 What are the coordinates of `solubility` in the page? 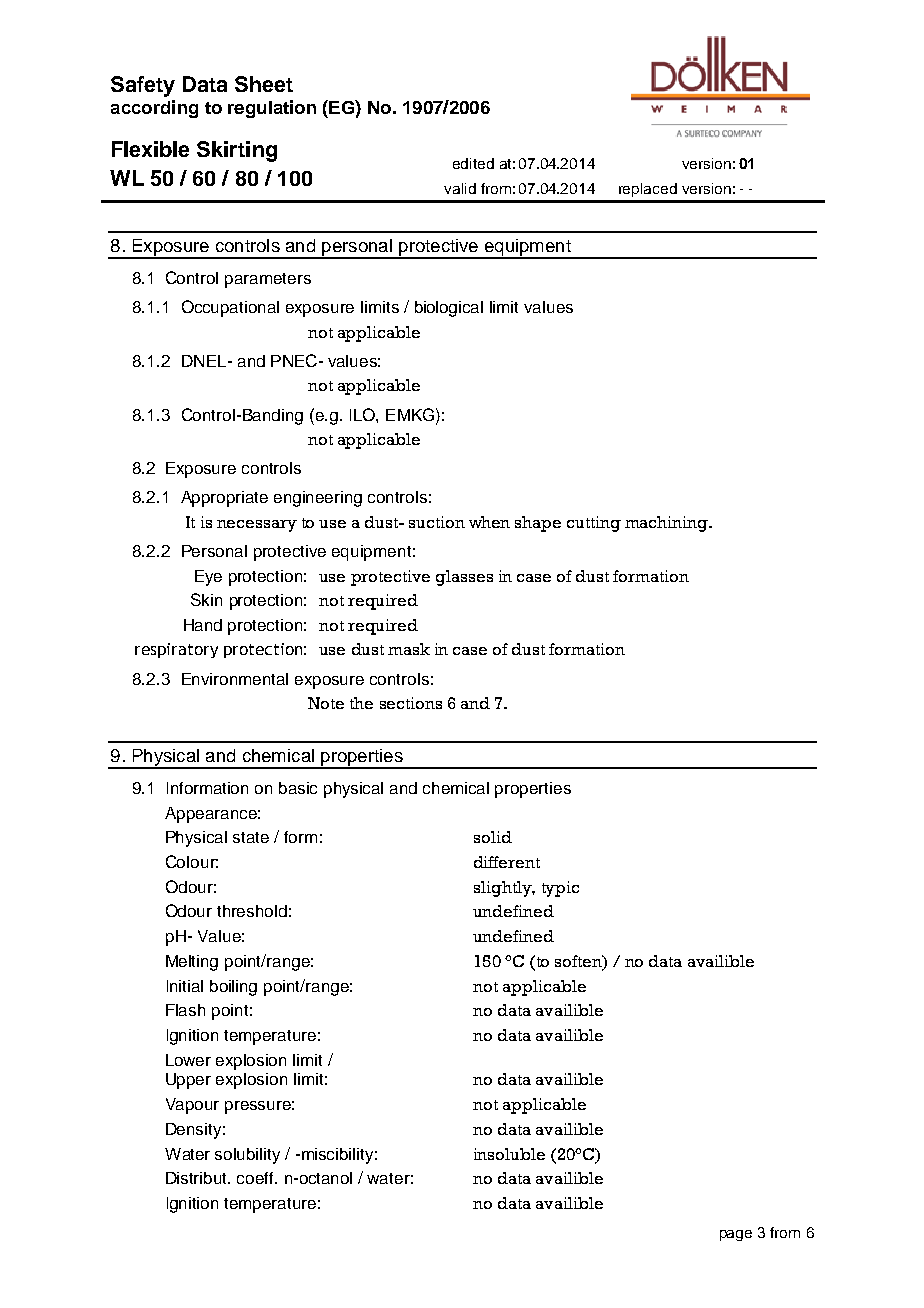 It's located at (247, 1156).
